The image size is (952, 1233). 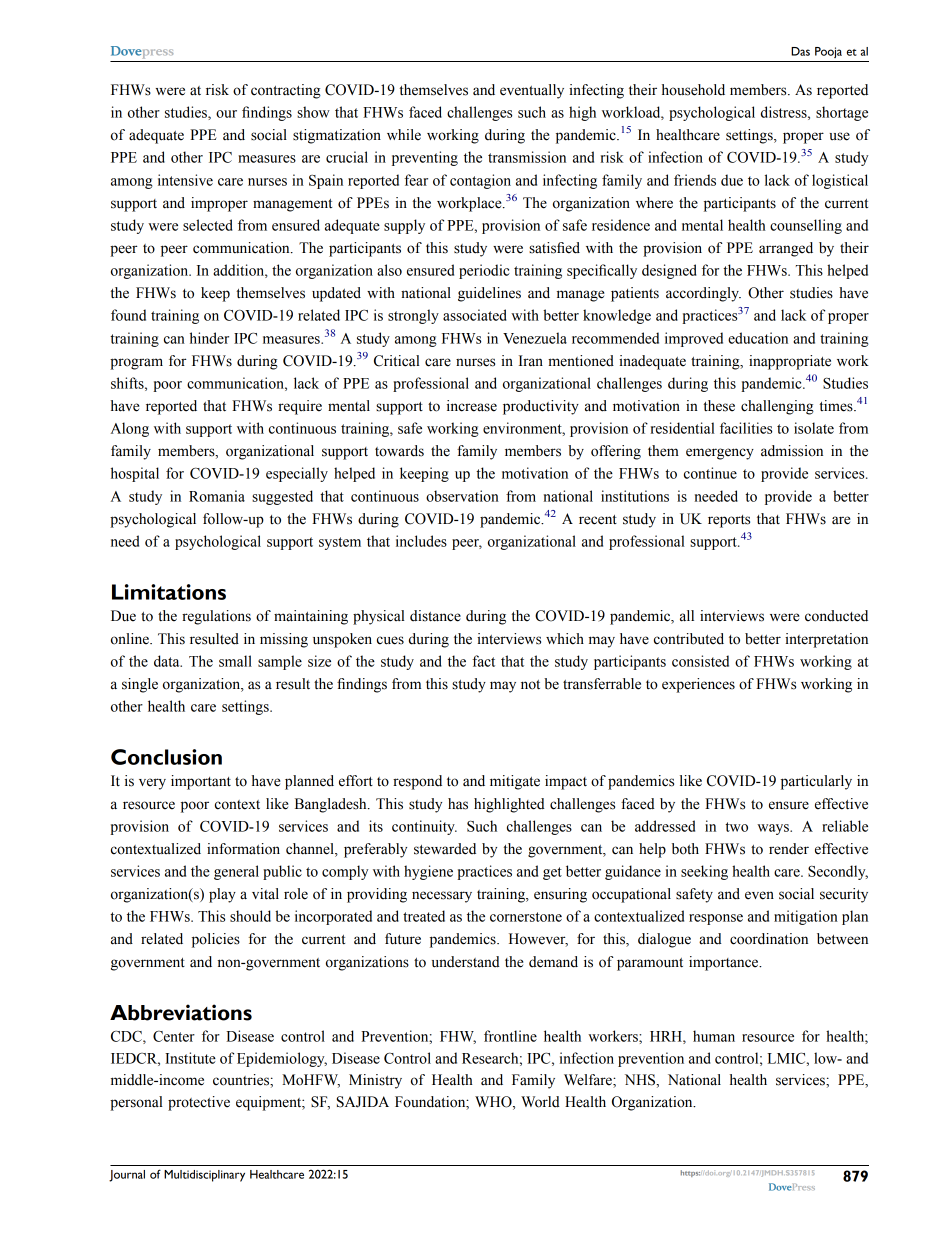 I want to click on Das, so click(x=800, y=51).
